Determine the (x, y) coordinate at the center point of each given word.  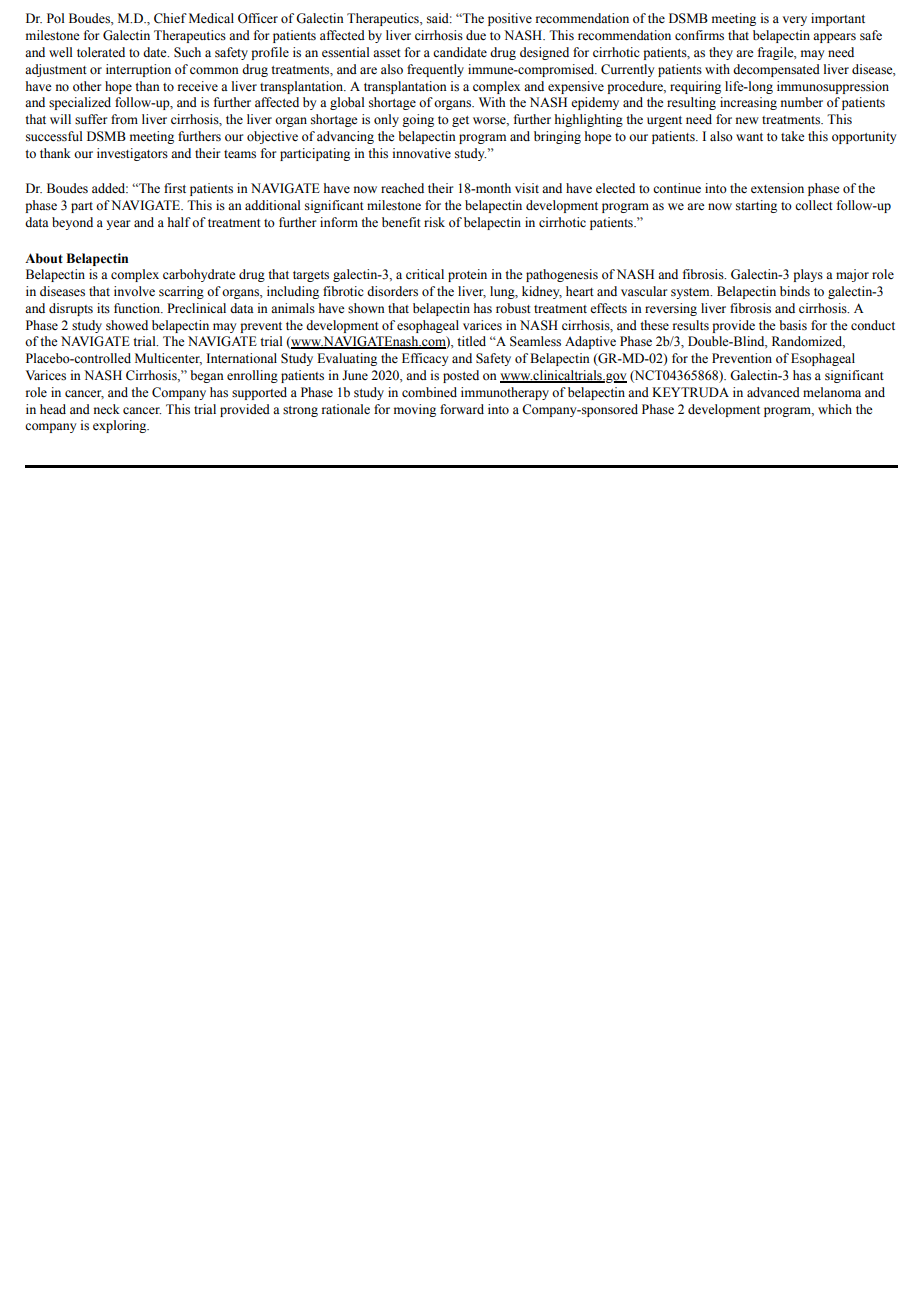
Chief (170, 18)
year (118, 225)
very (795, 21)
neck (107, 409)
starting (756, 206)
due (476, 35)
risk (434, 222)
